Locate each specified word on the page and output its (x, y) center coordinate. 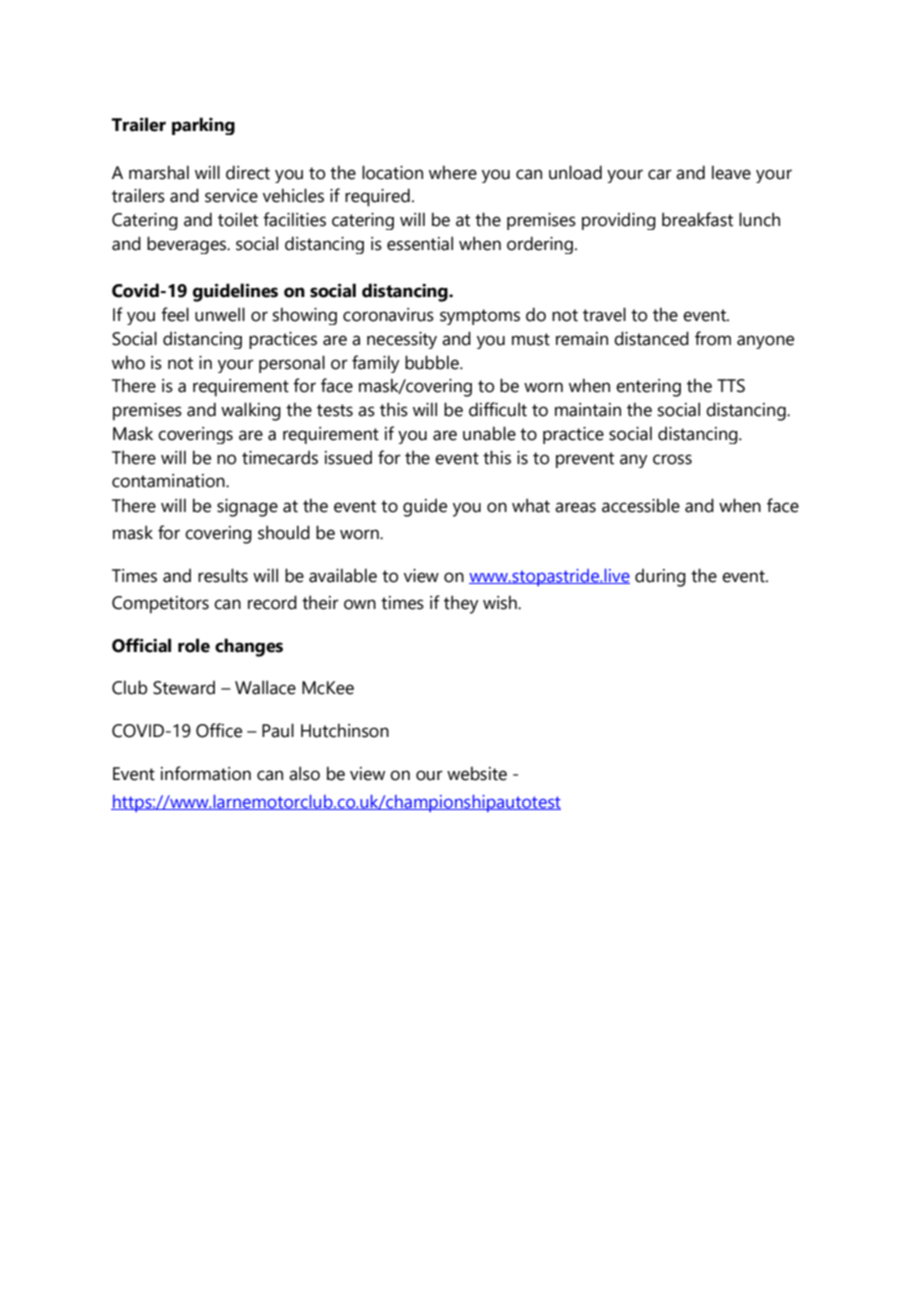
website (477, 773)
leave (731, 172)
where (453, 172)
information (206, 773)
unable (489, 433)
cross (672, 459)
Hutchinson (345, 730)
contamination (169, 481)
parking (203, 126)
